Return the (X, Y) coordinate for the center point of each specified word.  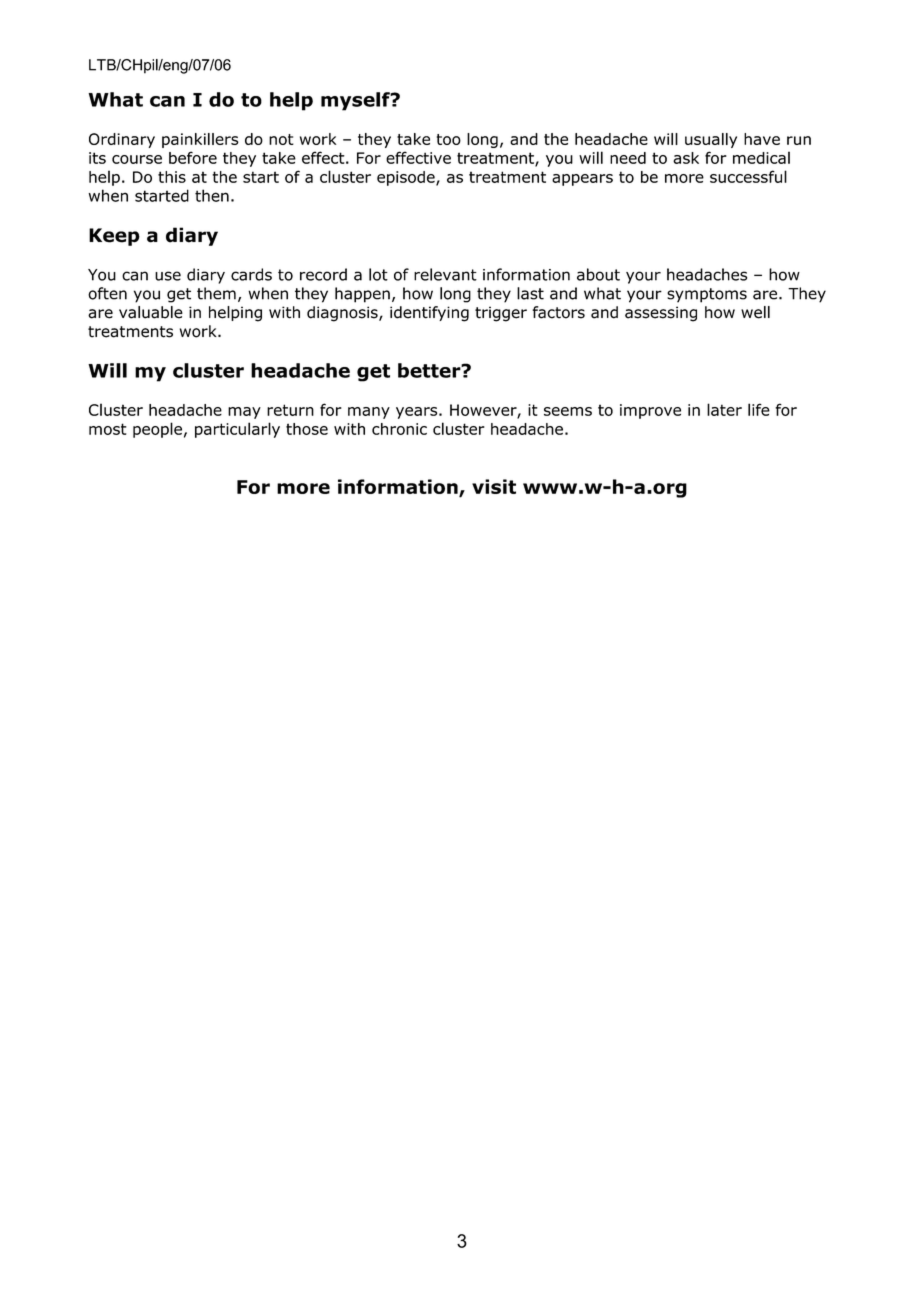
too (449, 139)
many (369, 413)
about (598, 274)
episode (407, 178)
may (244, 413)
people (157, 430)
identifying (429, 314)
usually (711, 140)
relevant (445, 274)
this (172, 177)
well (755, 312)
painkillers (200, 140)
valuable (151, 312)
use (168, 276)
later (724, 409)
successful (748, 176)
